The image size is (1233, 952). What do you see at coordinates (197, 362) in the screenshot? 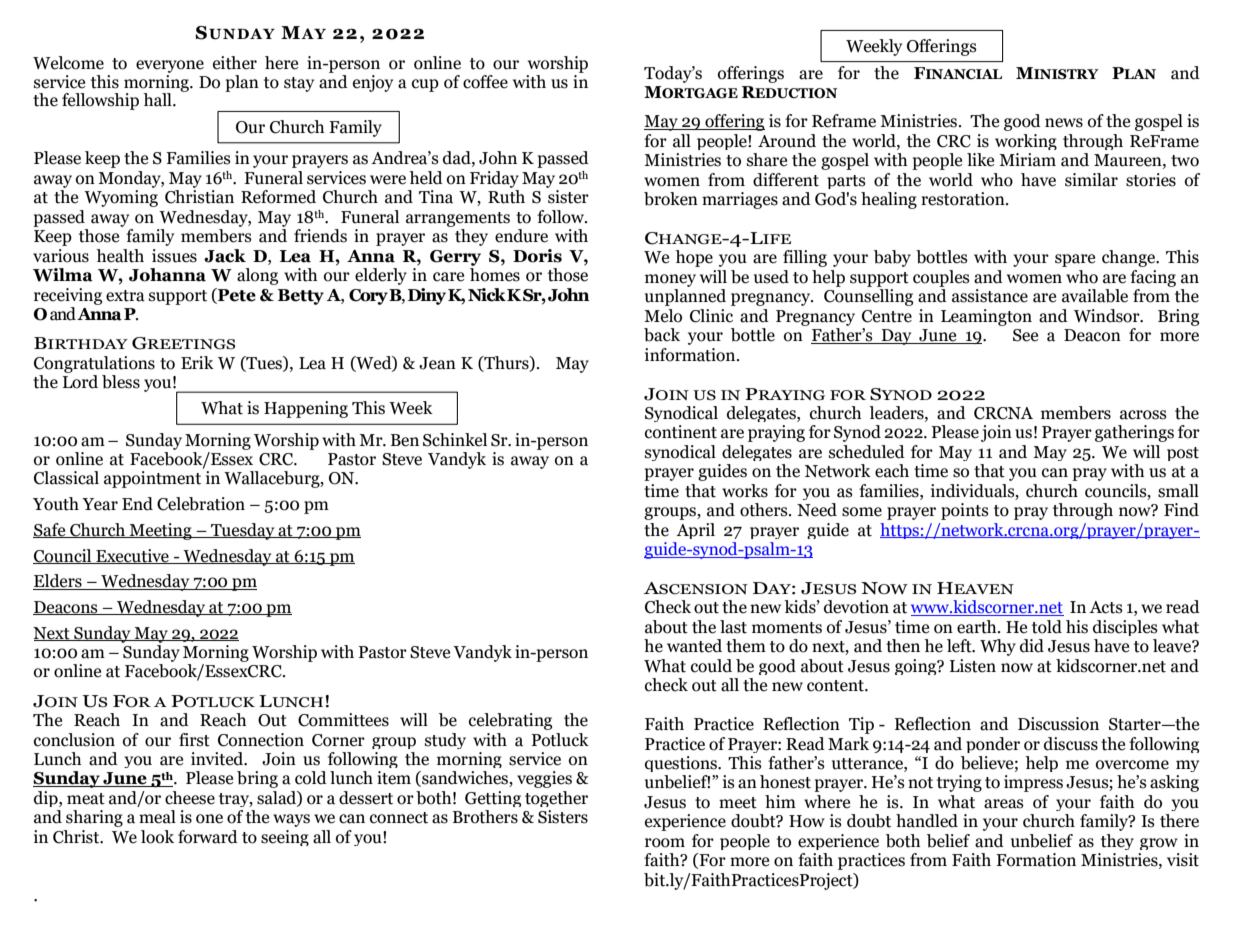
I see `Erik` at bounding box center [197, 362].
